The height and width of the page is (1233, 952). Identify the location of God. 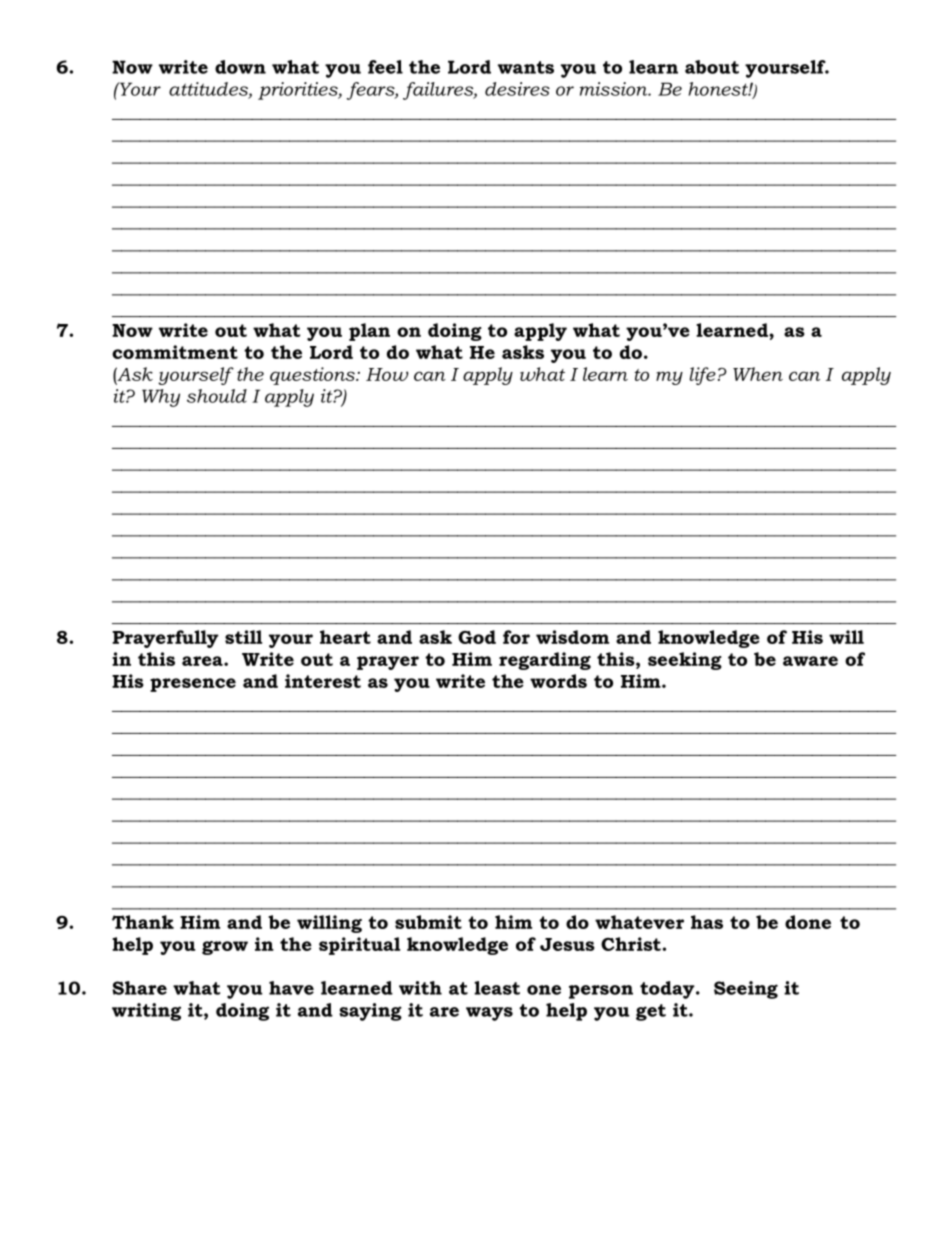
(477, 637).
